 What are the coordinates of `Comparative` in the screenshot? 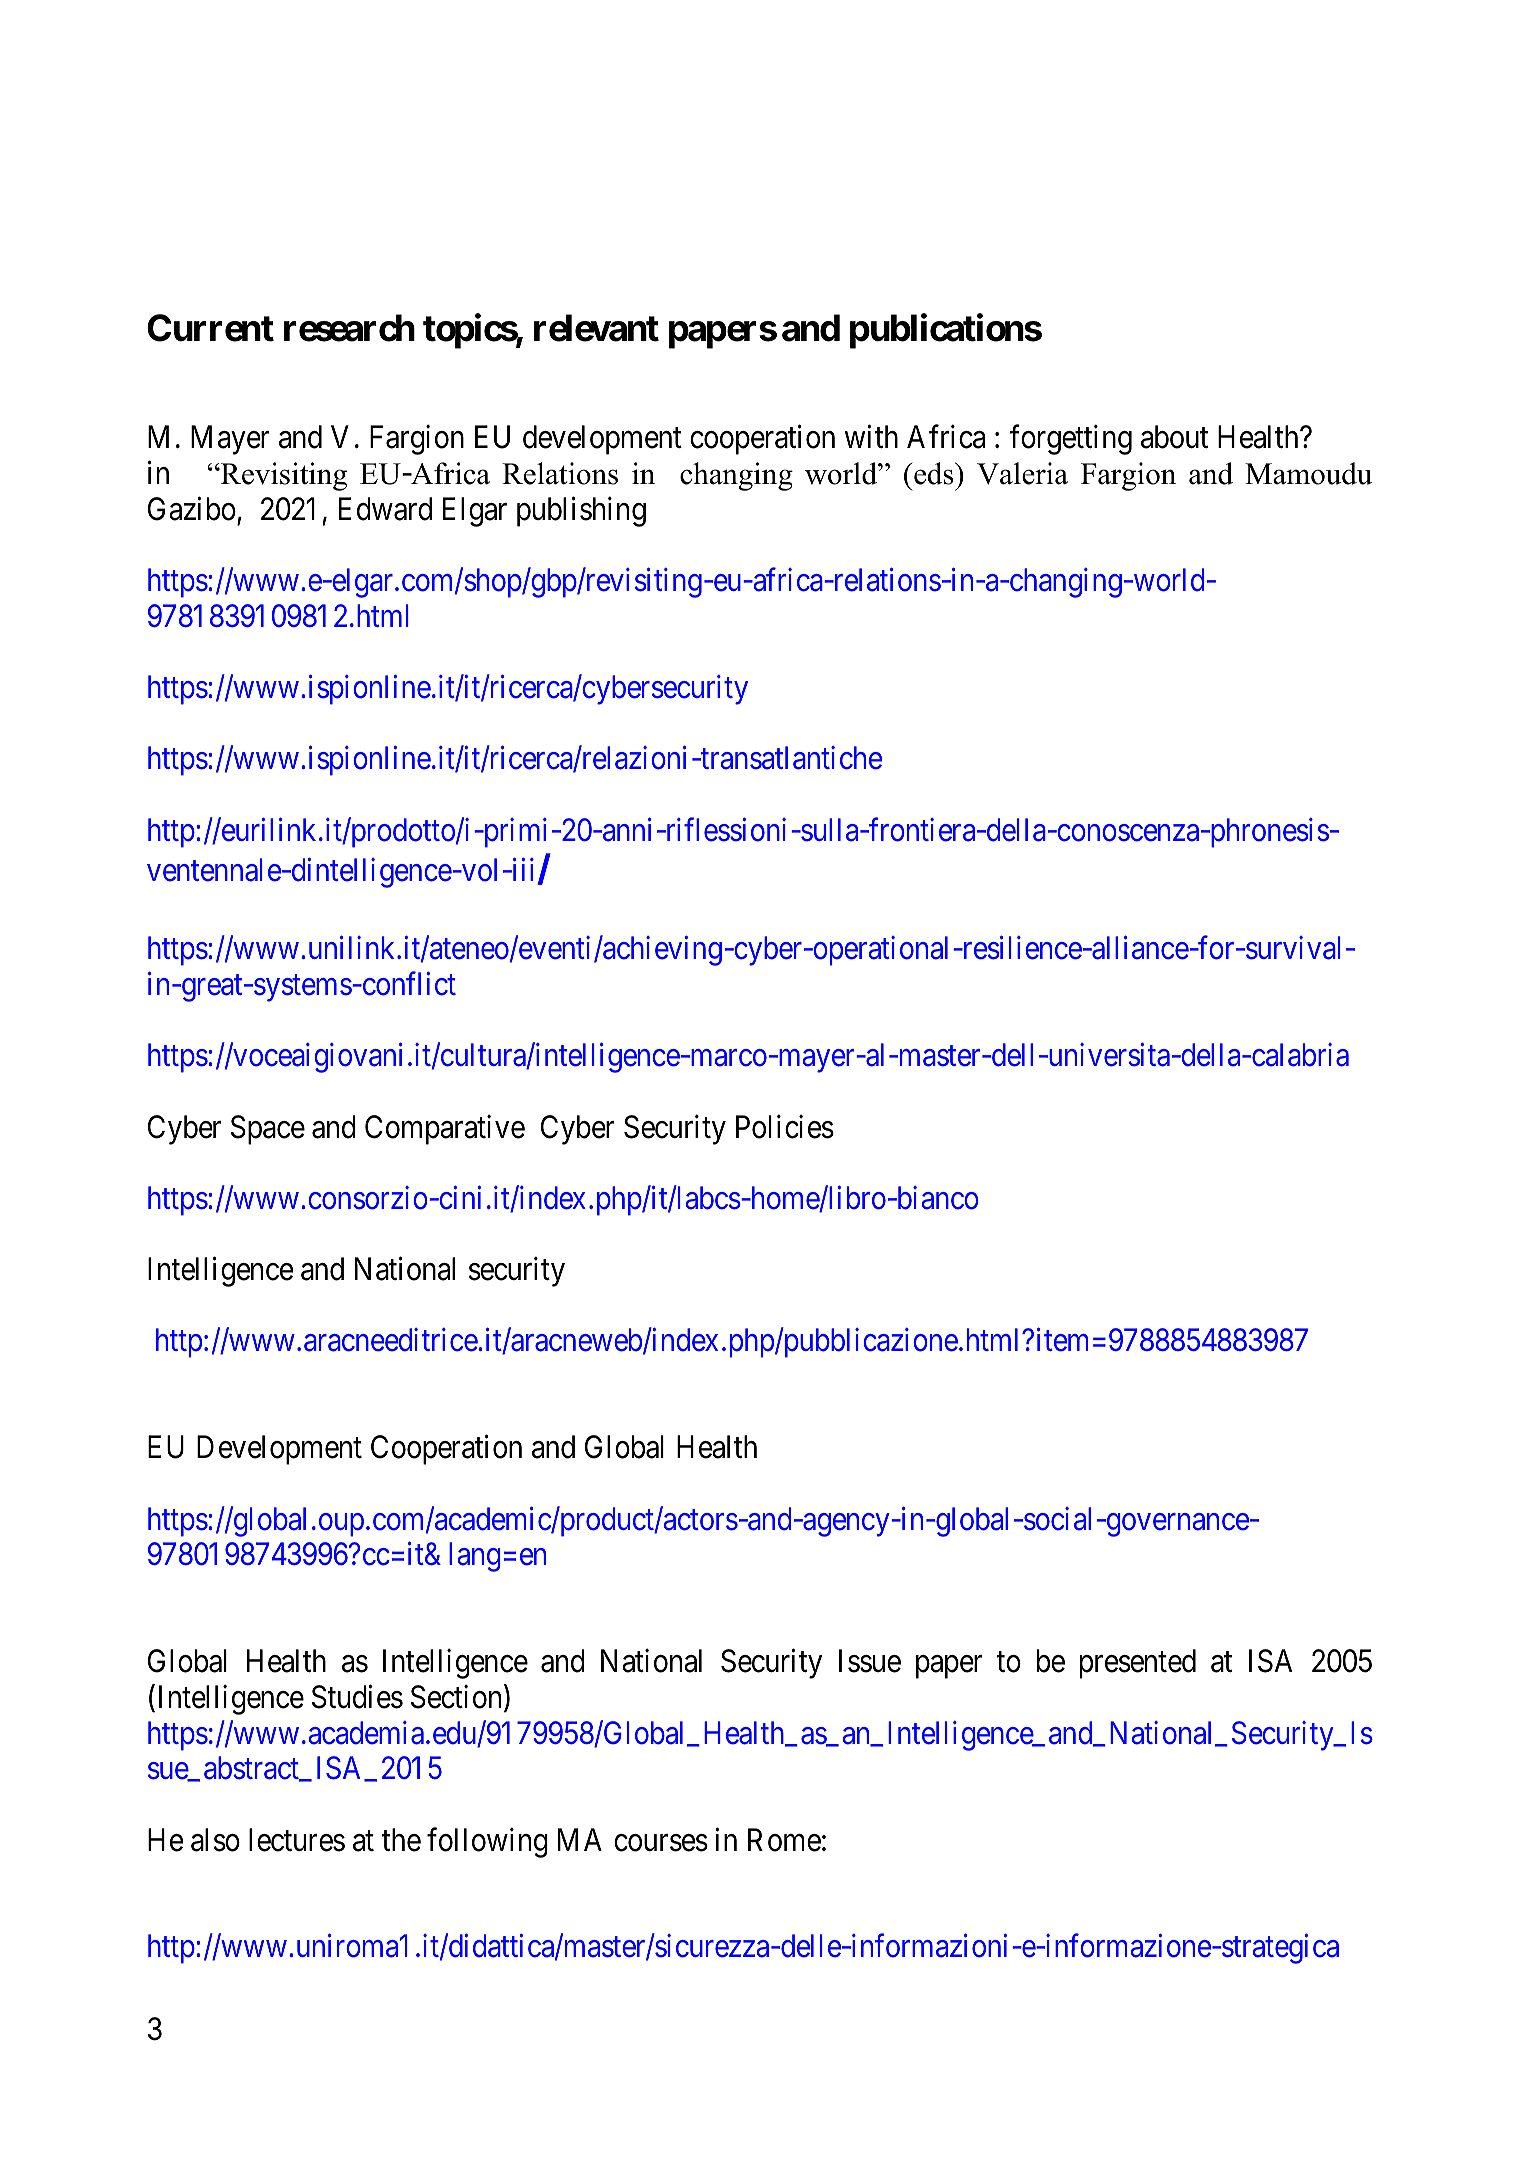 It's located at (445, 1129).
